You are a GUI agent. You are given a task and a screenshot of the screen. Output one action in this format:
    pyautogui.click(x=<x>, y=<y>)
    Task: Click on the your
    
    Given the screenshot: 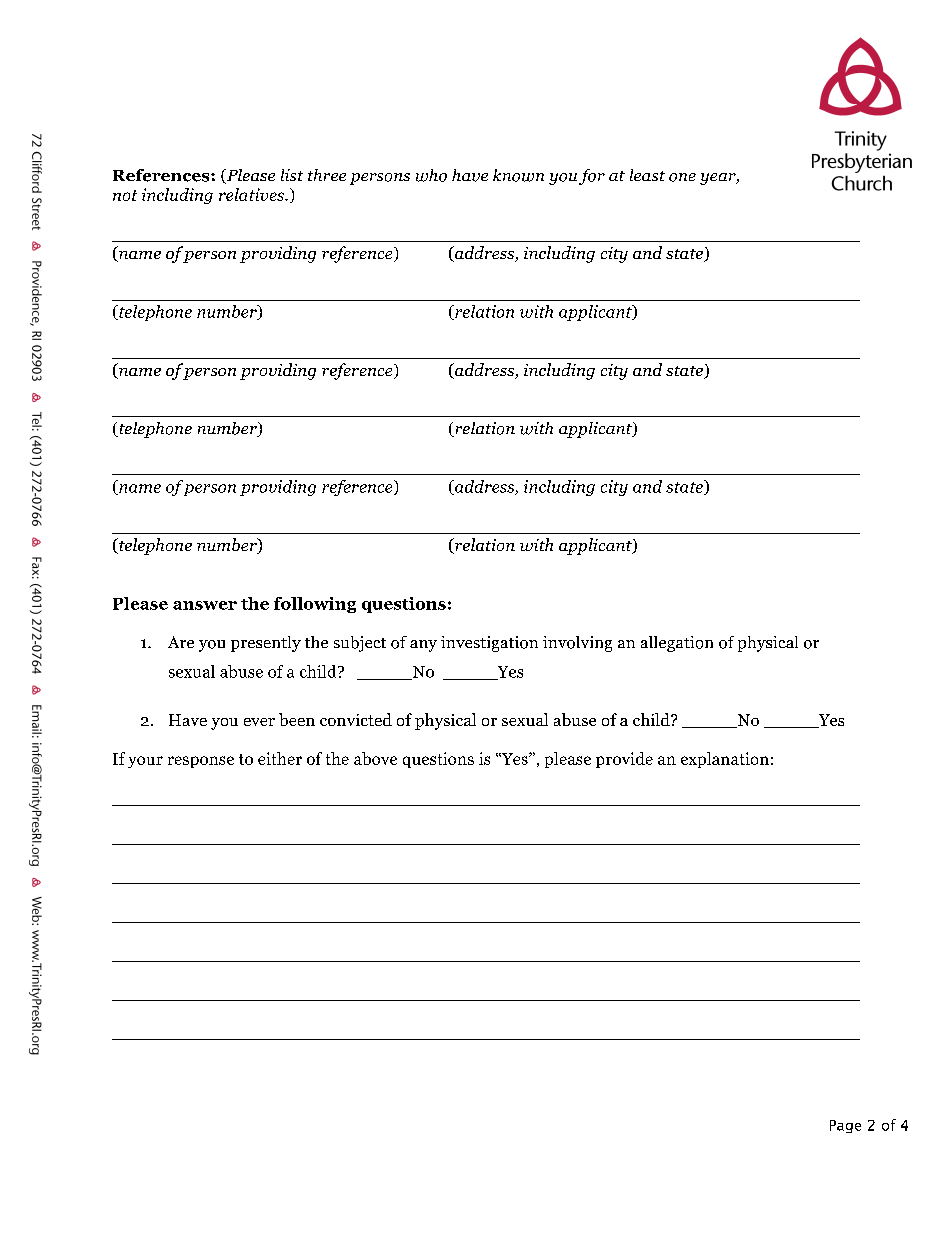 What is the action you would take?
    pyautogui.click(x=145, y=762)
